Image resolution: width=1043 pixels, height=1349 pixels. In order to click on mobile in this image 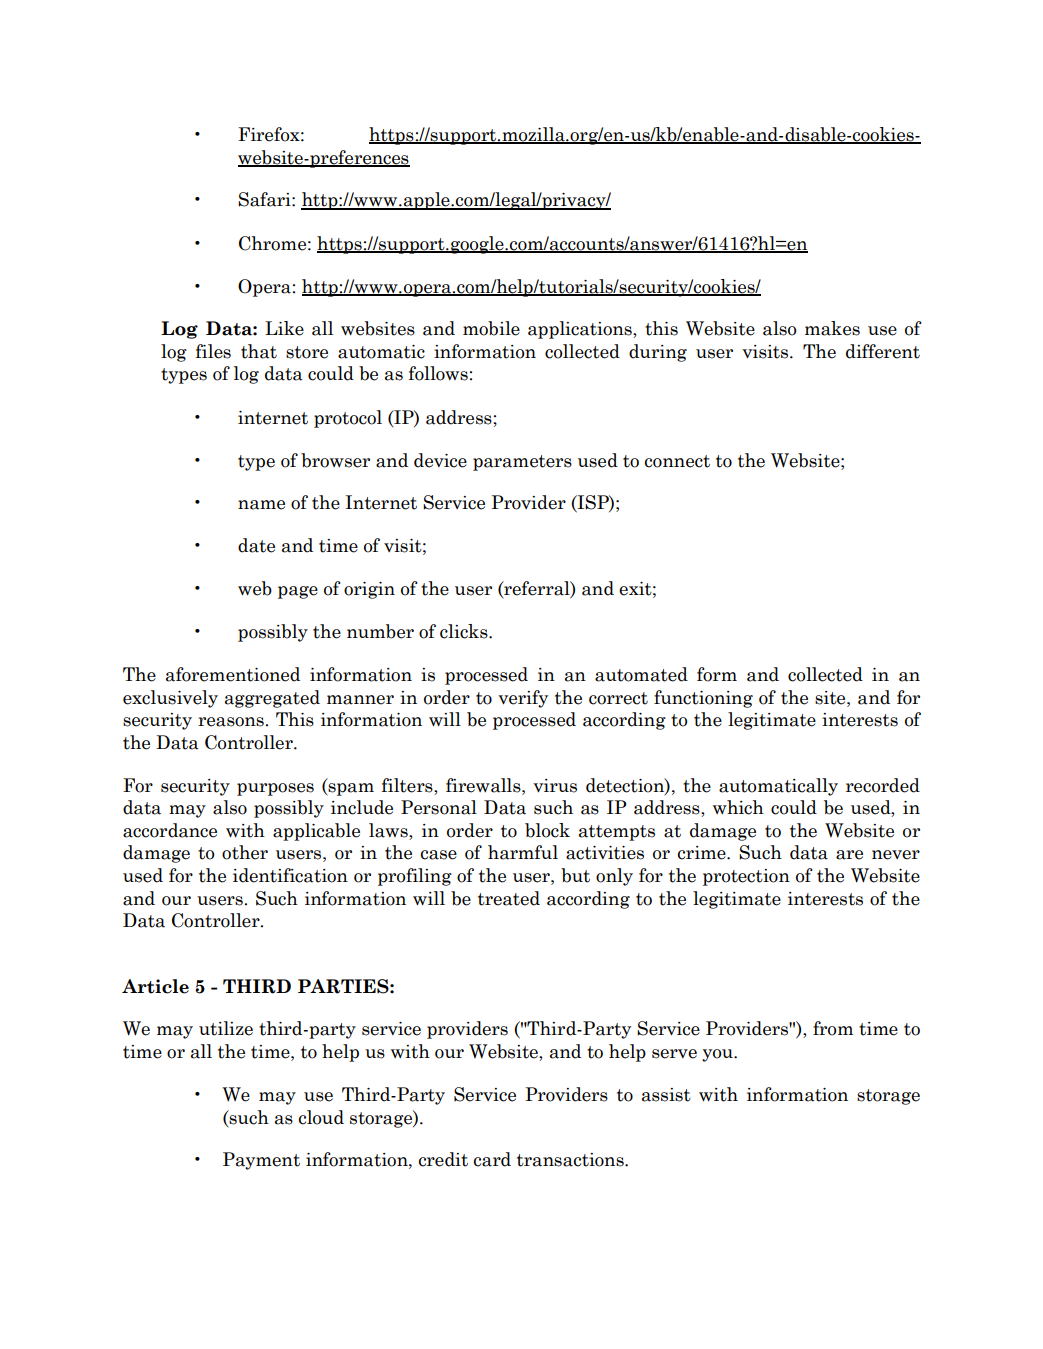, I will do `click(491, 328)`.
